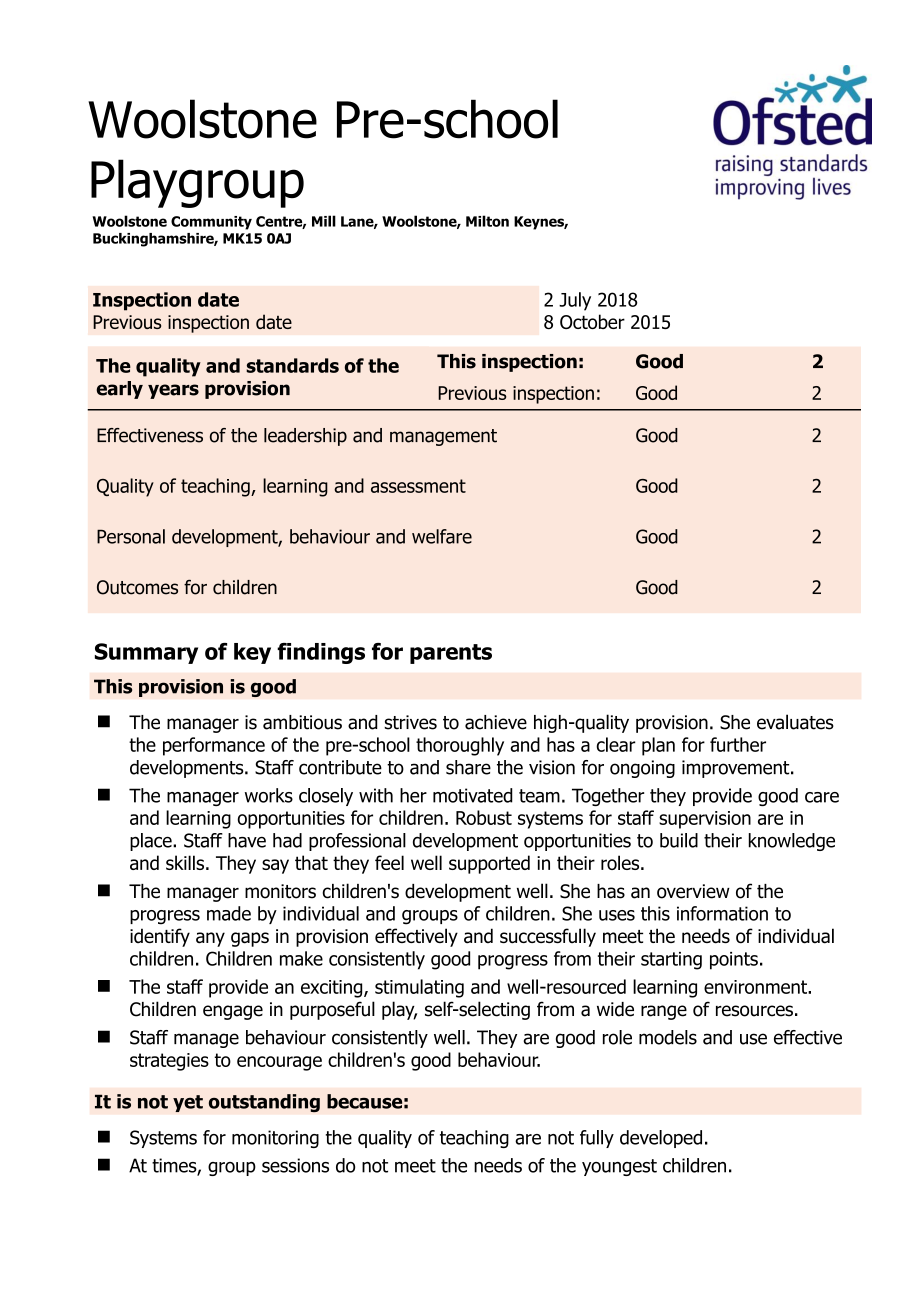 The width and height of the page is (924, 1308). I want to click on October, so click(592, 321).
